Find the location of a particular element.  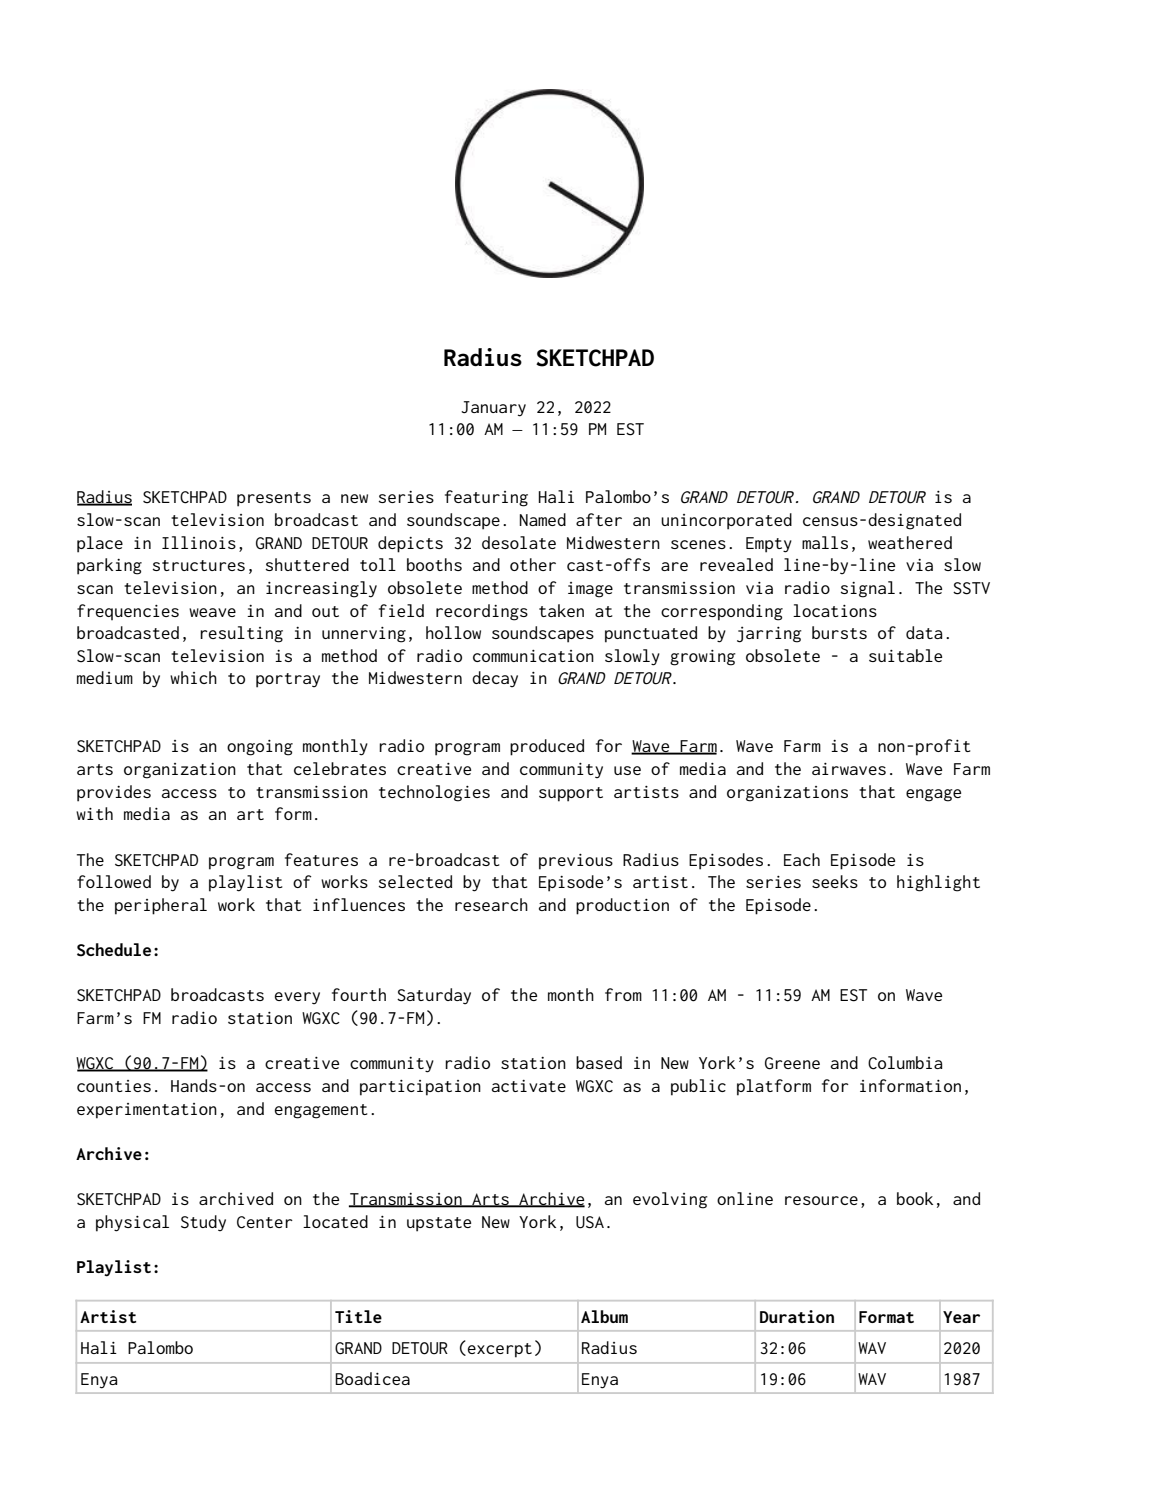

January is located at coordinates (493, 409).
